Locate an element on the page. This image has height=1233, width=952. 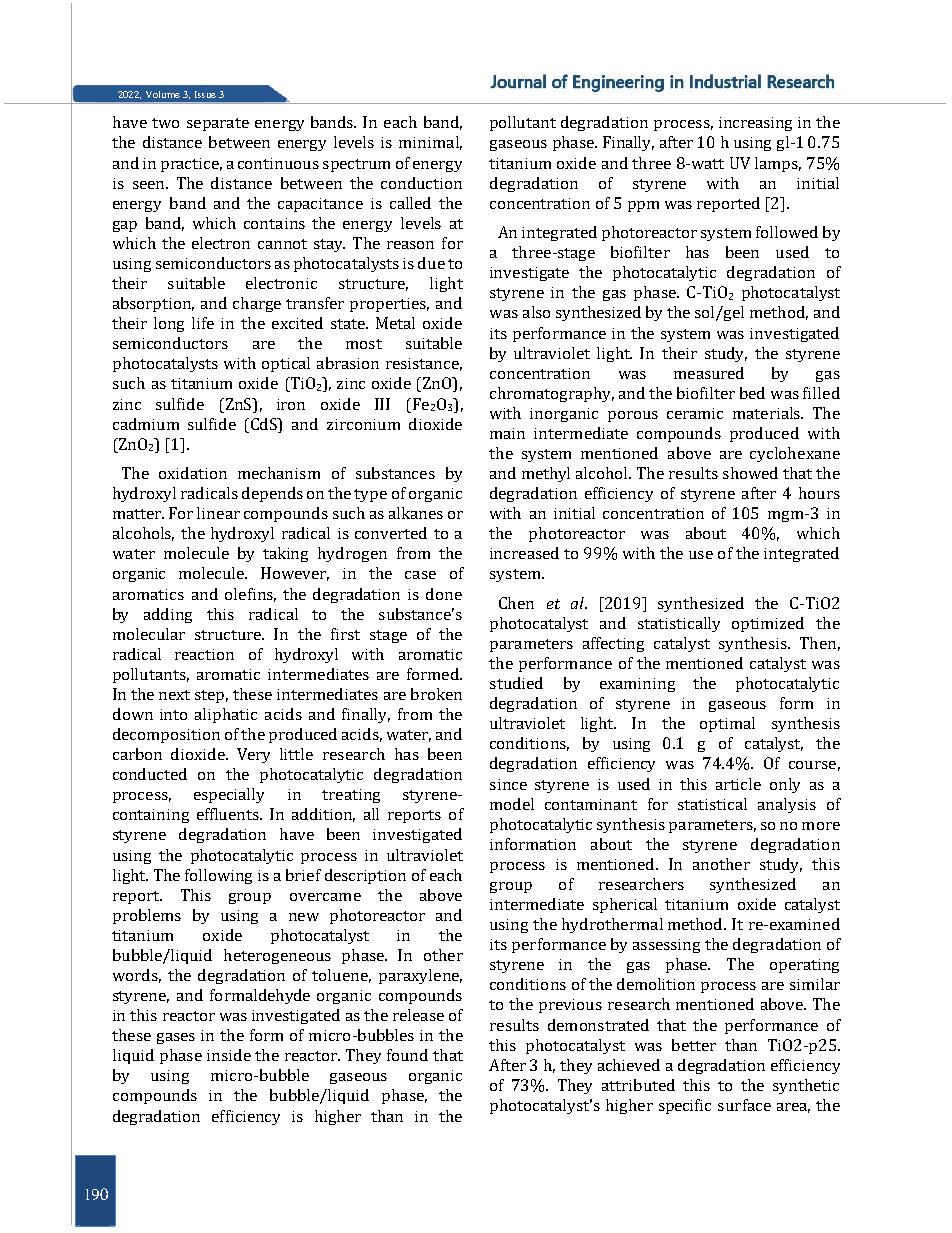
description is located at coordinates (365, 876).
